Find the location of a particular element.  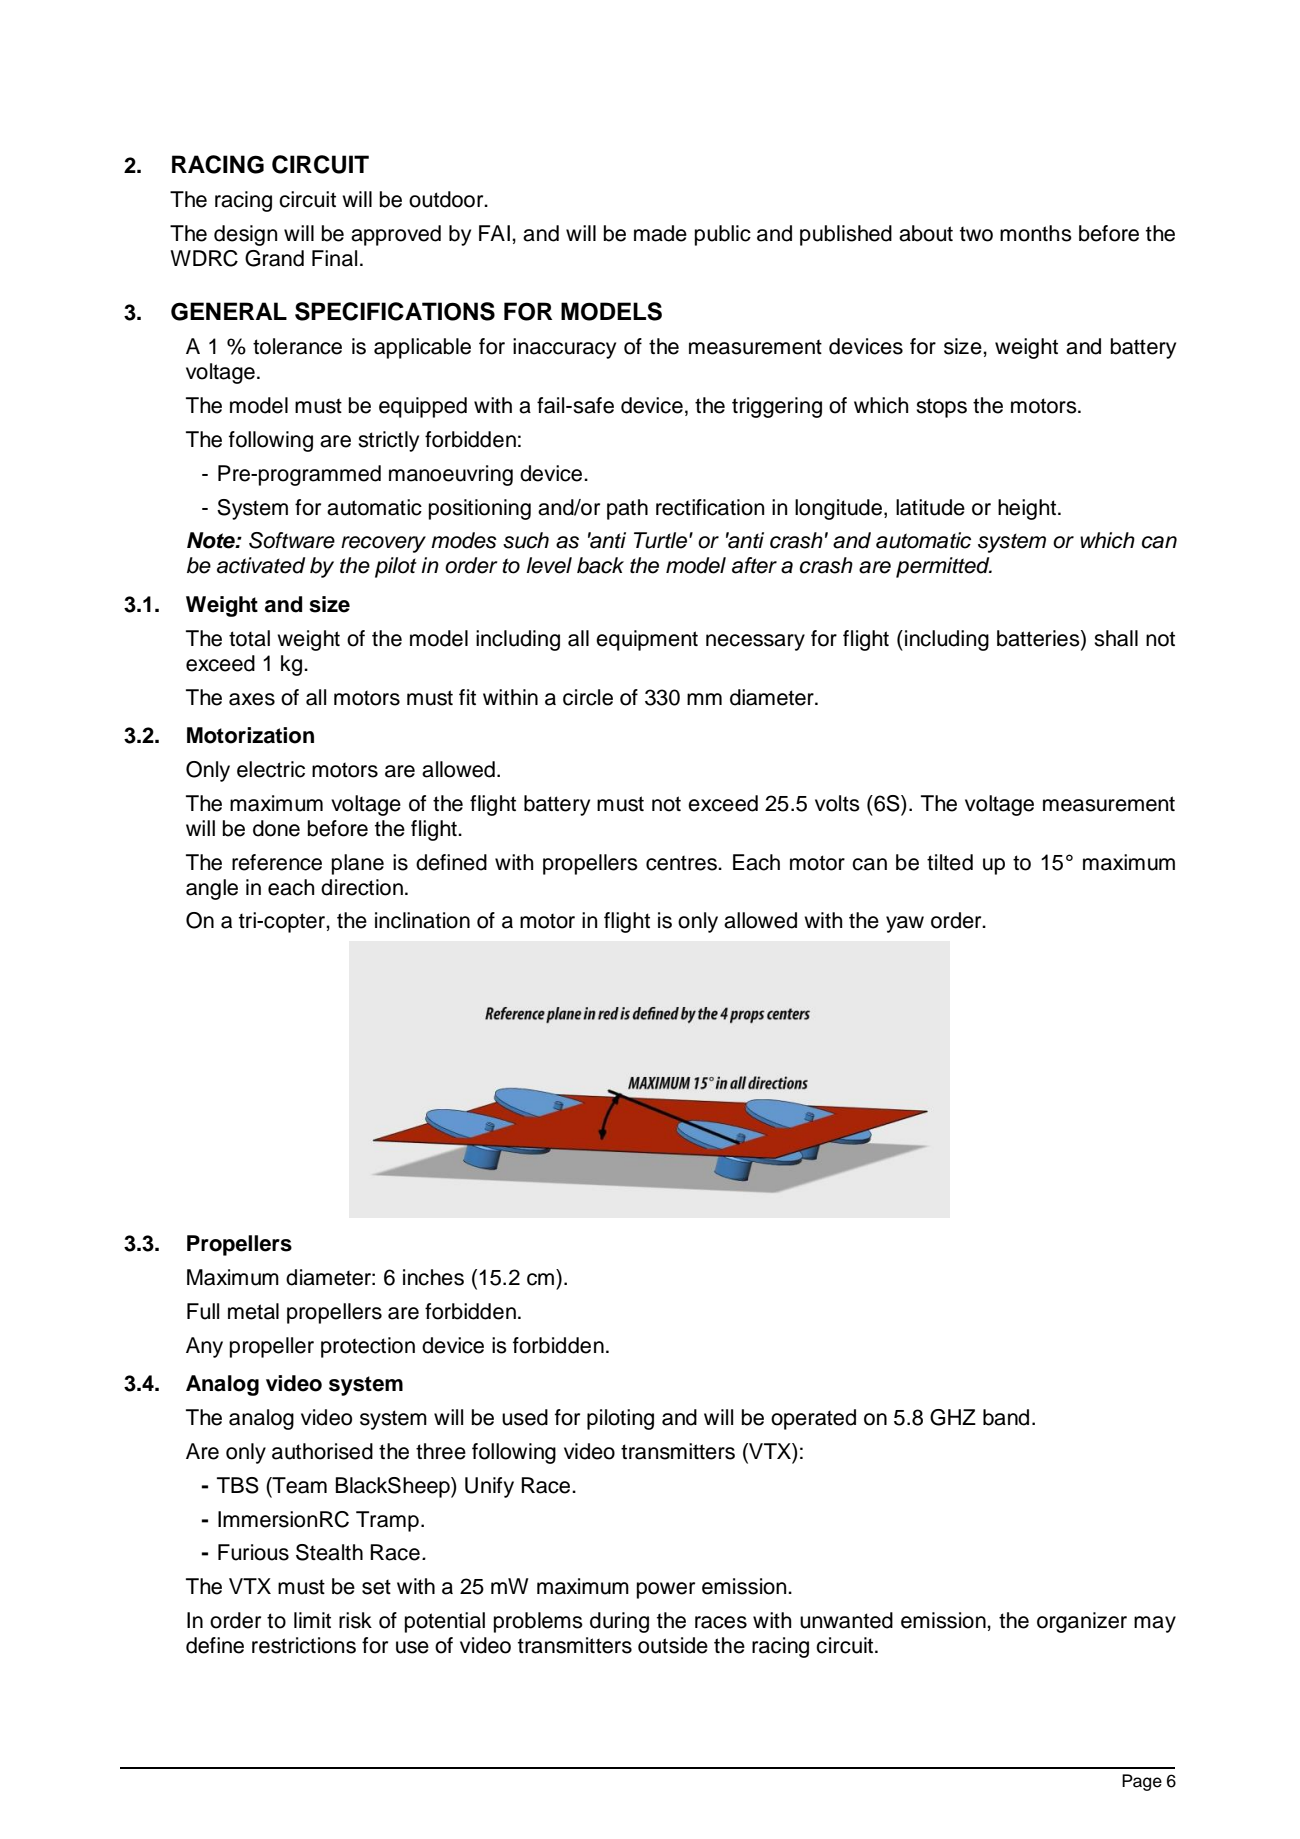

Final is located at coordinates (334, 258).
